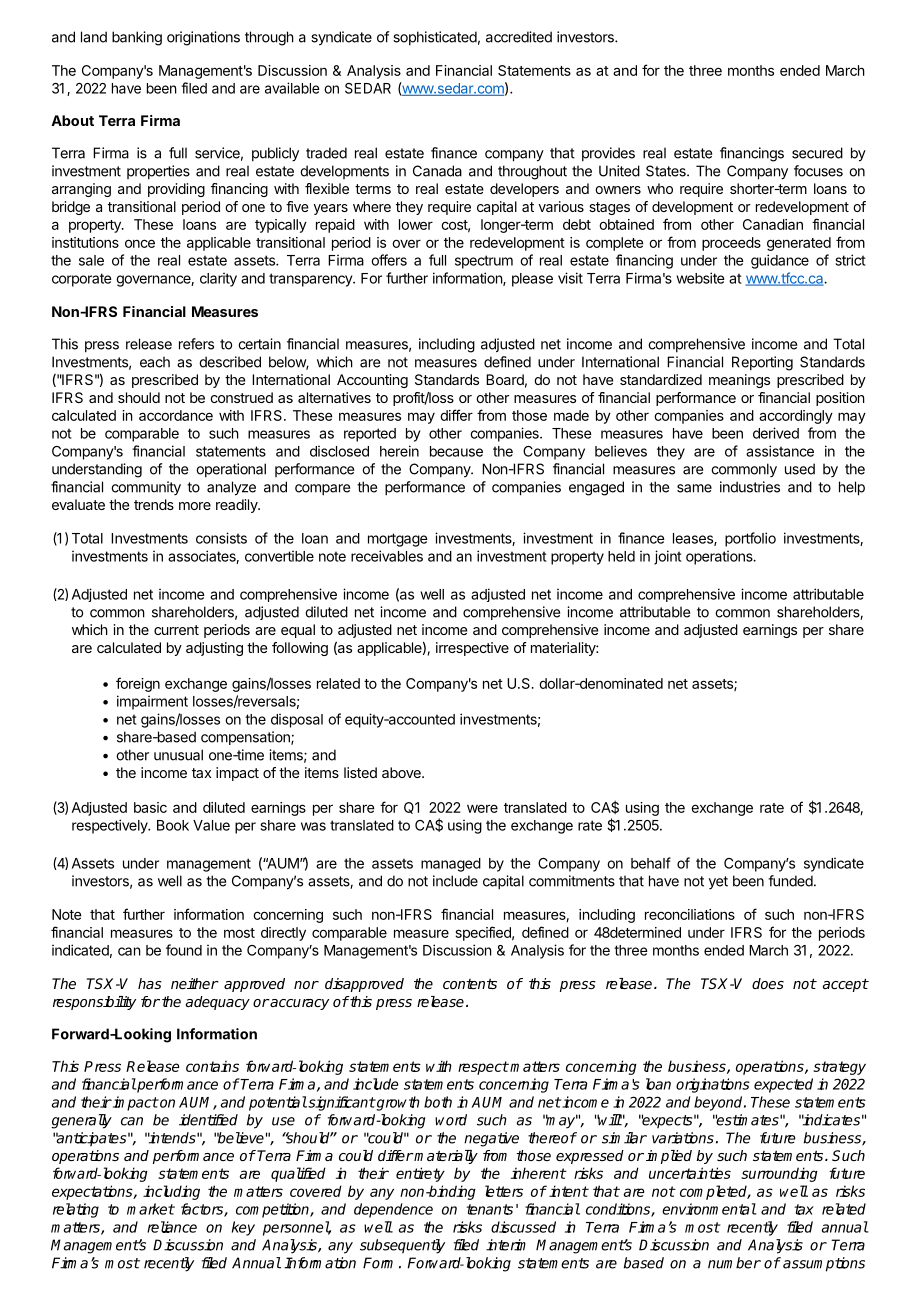 This document has width=924, height=1308. I want to click on accredited, so click(519, 37).
